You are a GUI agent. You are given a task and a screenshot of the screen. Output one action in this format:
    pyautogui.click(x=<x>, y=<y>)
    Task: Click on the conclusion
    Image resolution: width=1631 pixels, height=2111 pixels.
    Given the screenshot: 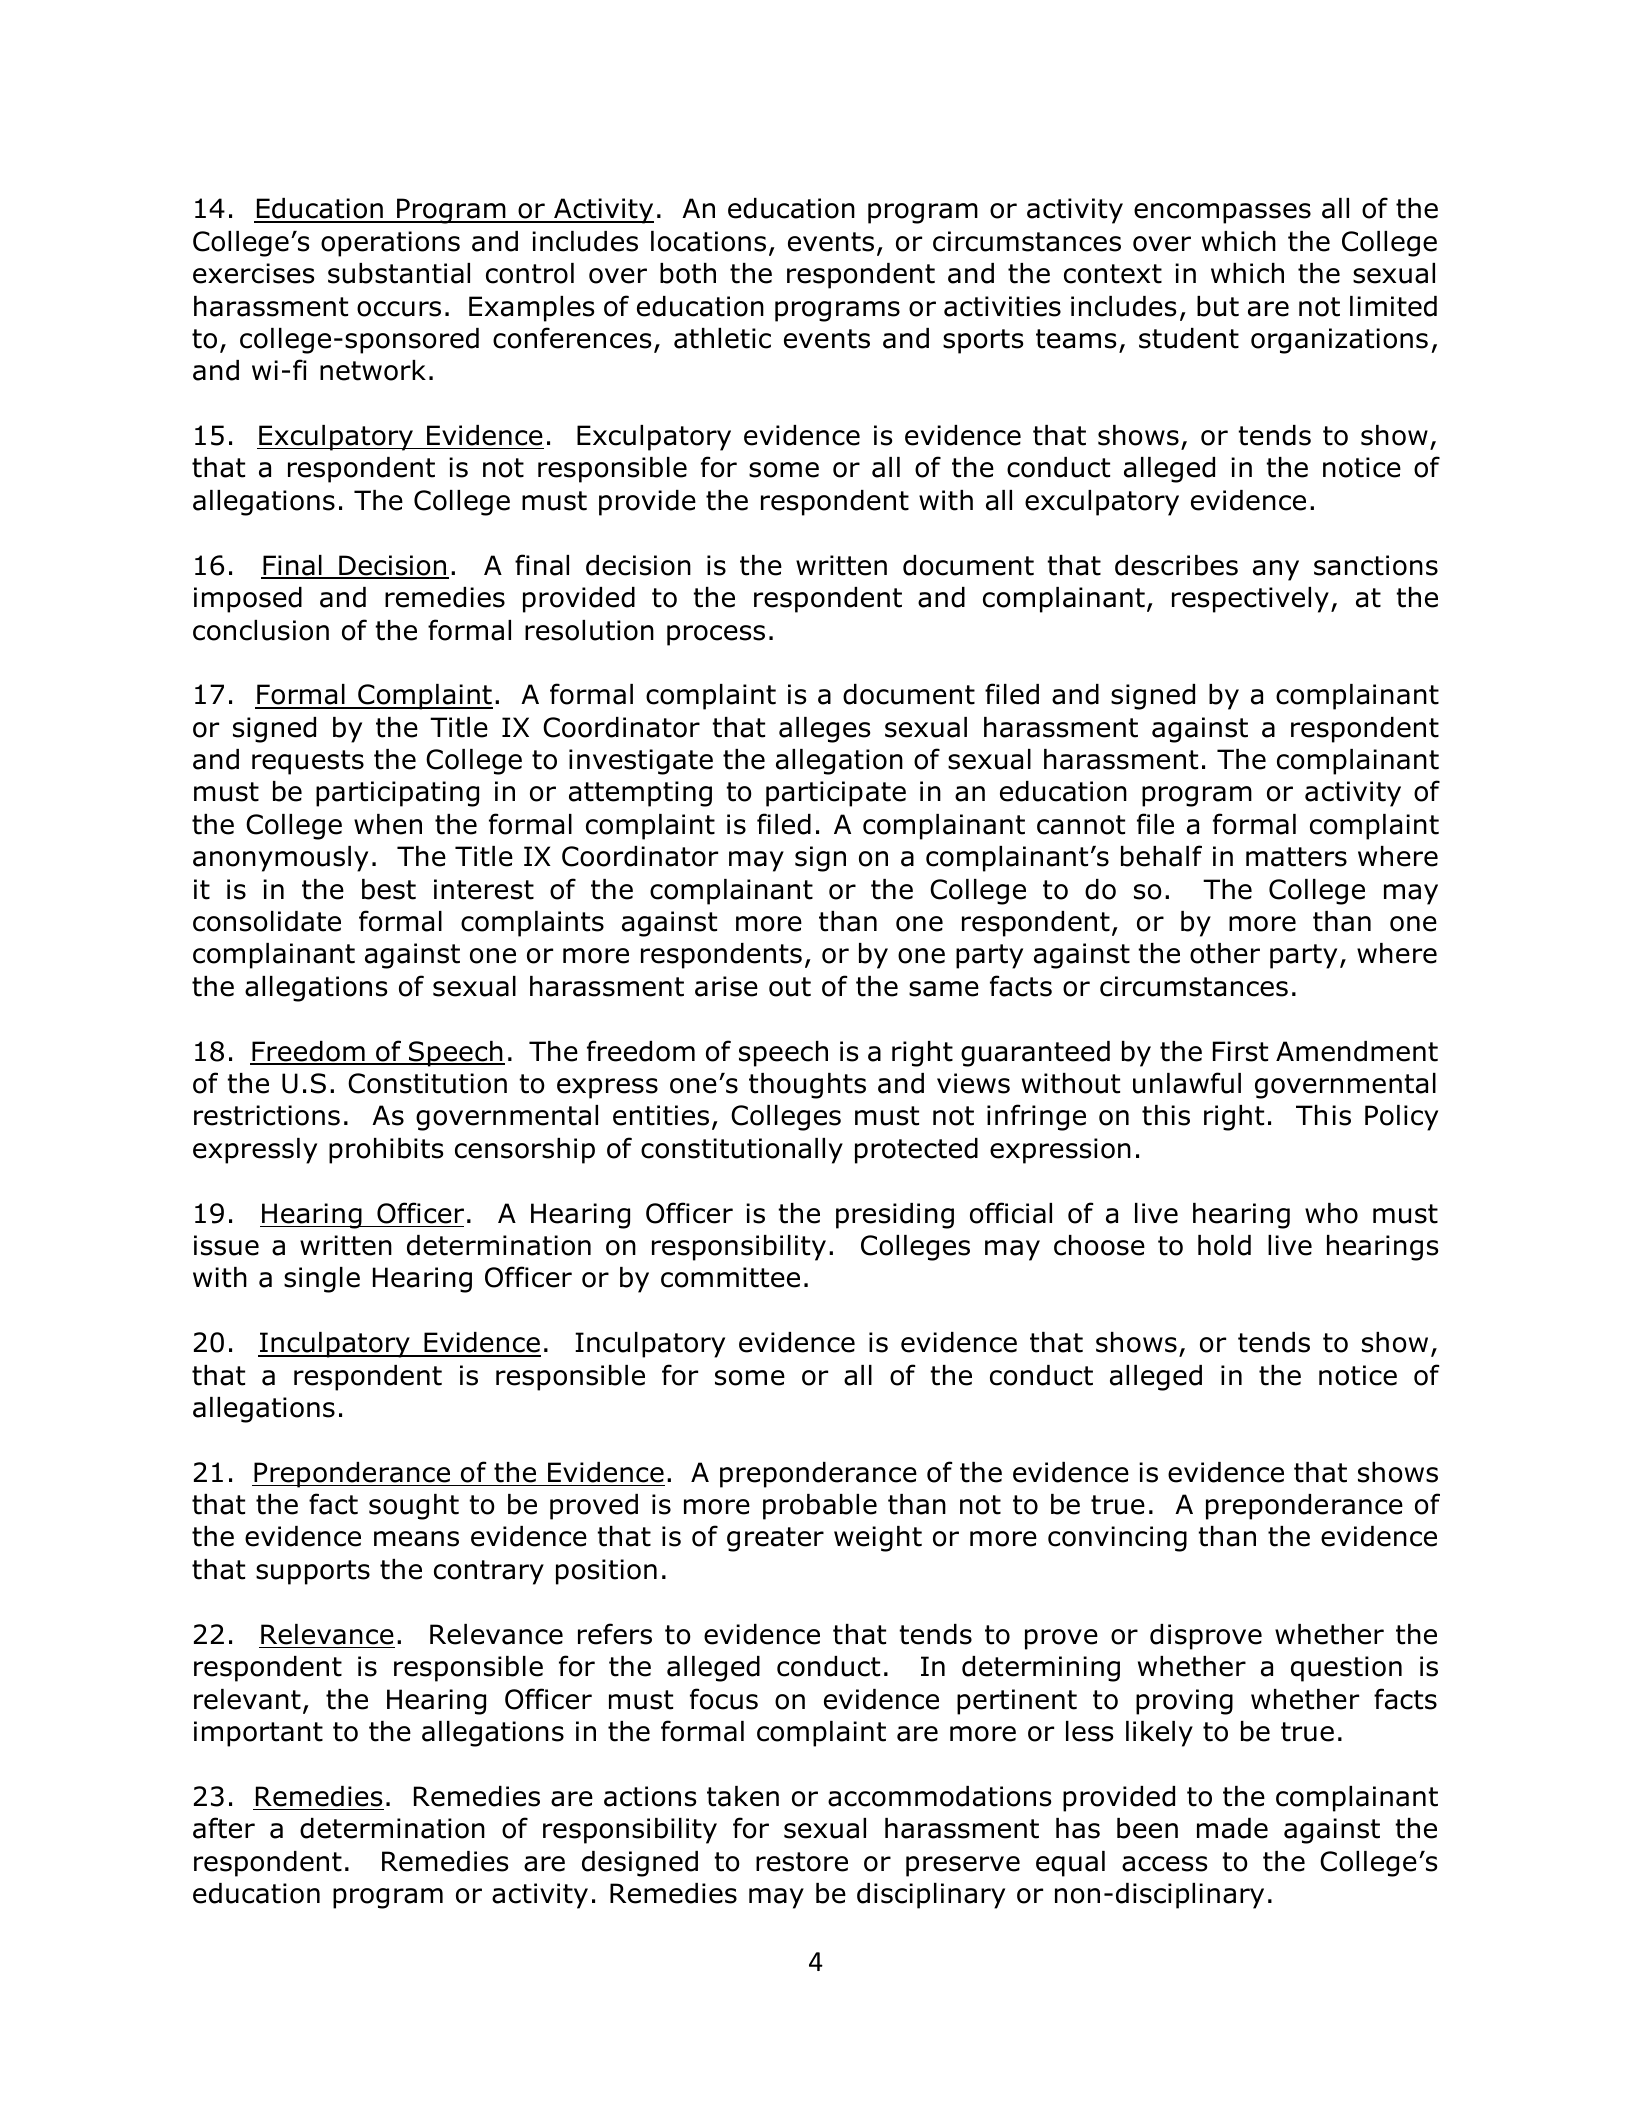 What is the action you would take?
    pyautogui.click(x=261, y=630)
